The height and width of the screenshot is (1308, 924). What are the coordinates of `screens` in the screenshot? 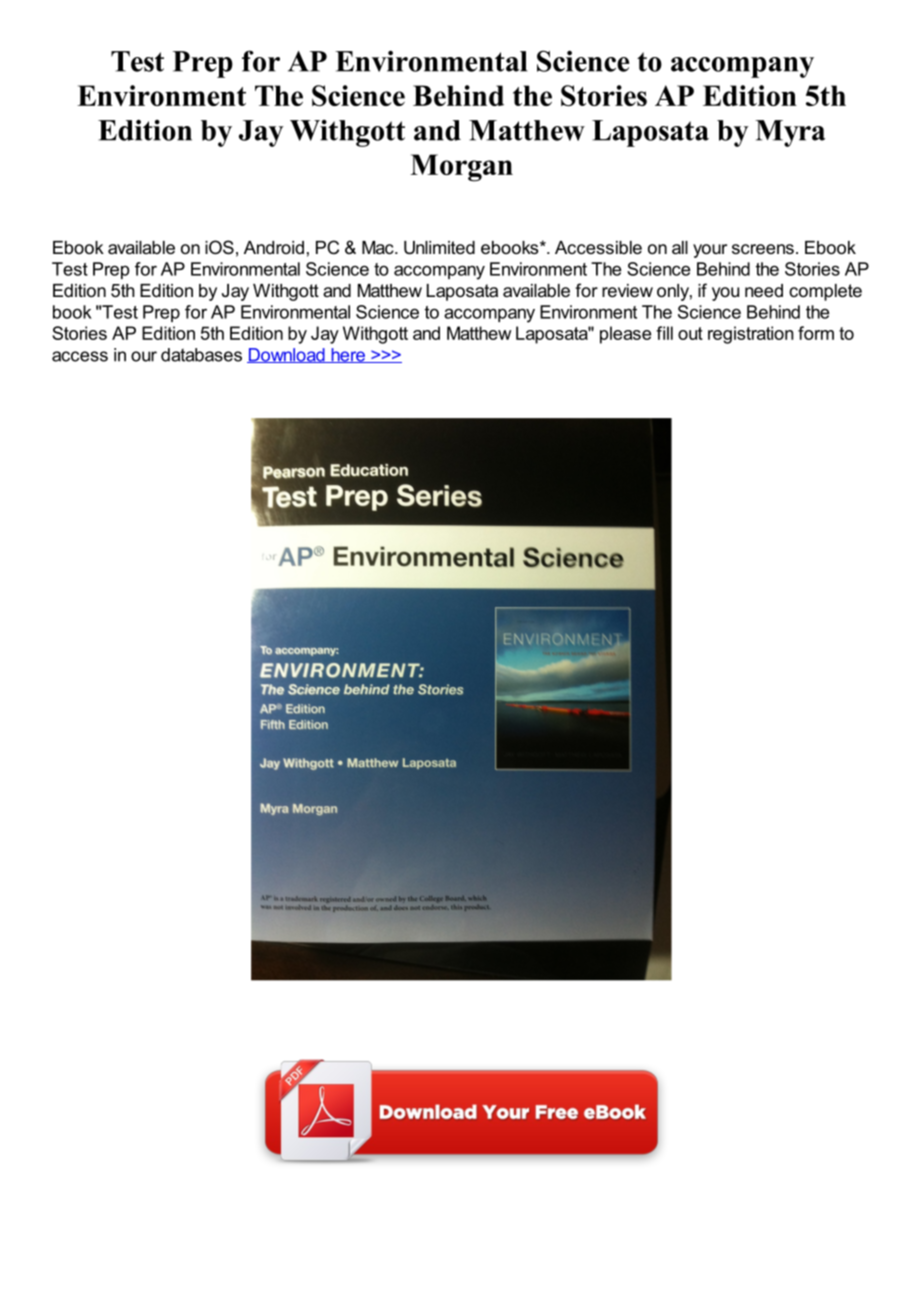 It's located at (763, 249).
